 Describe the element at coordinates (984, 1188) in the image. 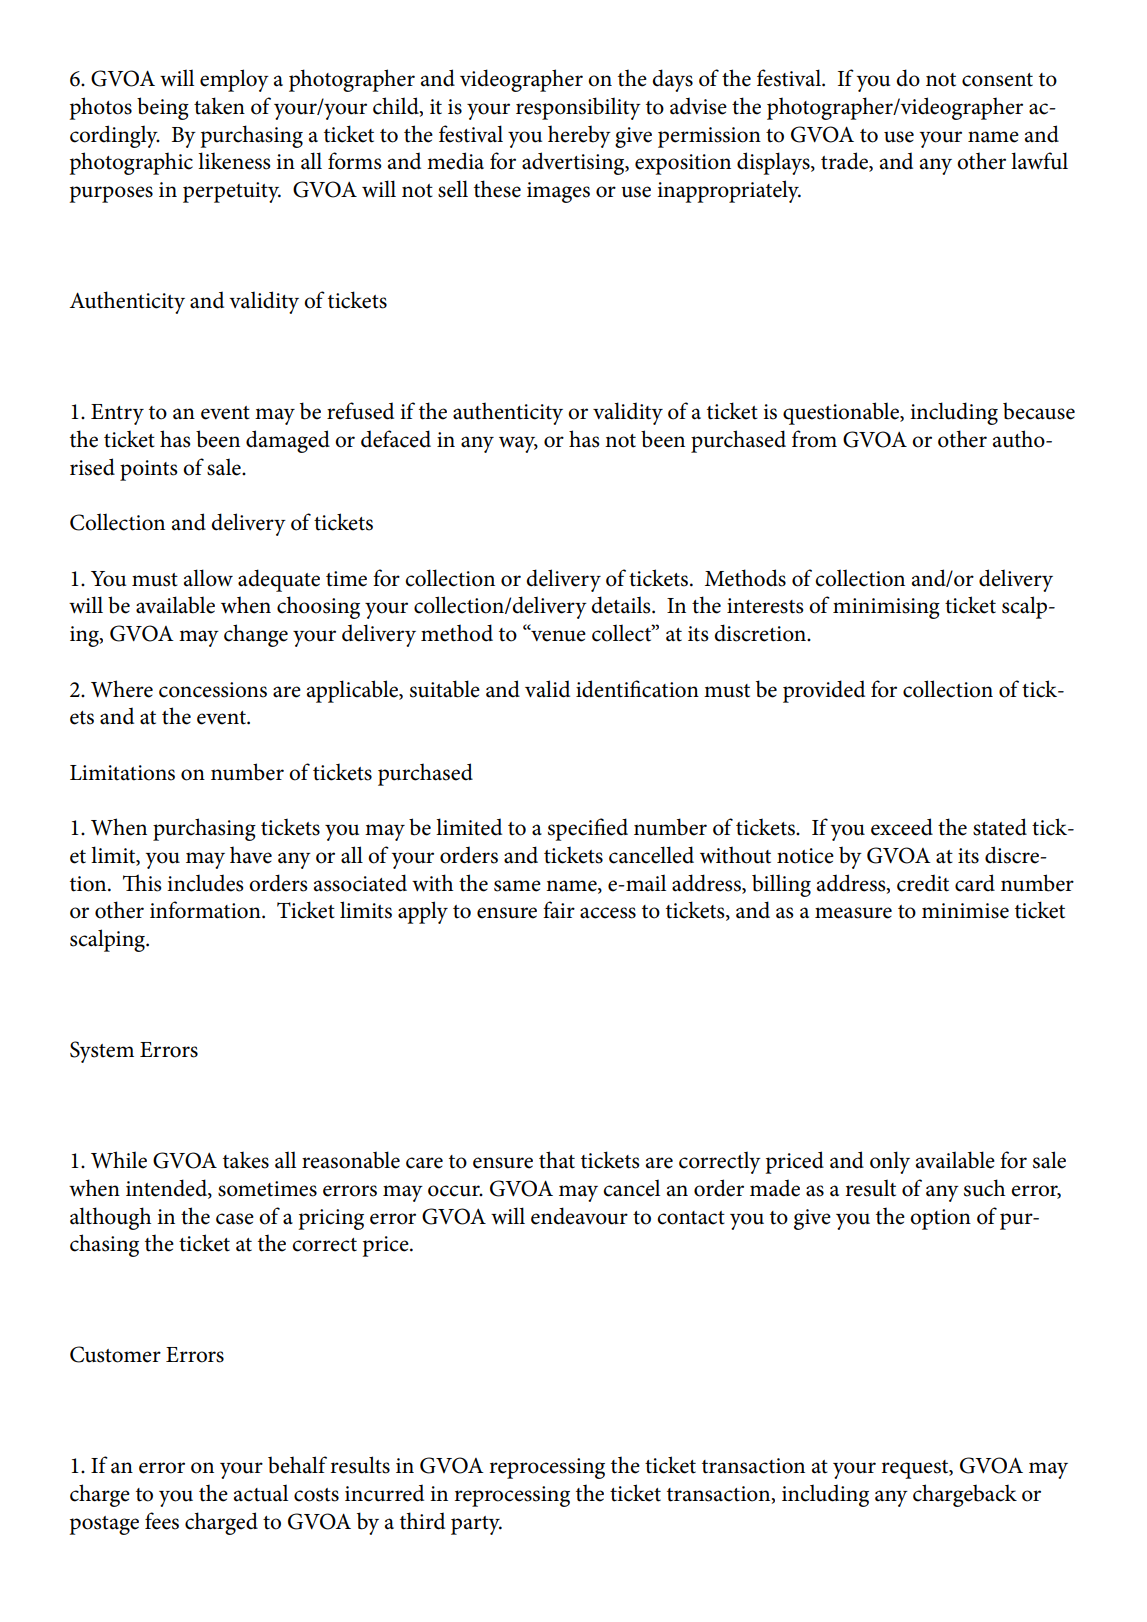

I see `such` at that location.
